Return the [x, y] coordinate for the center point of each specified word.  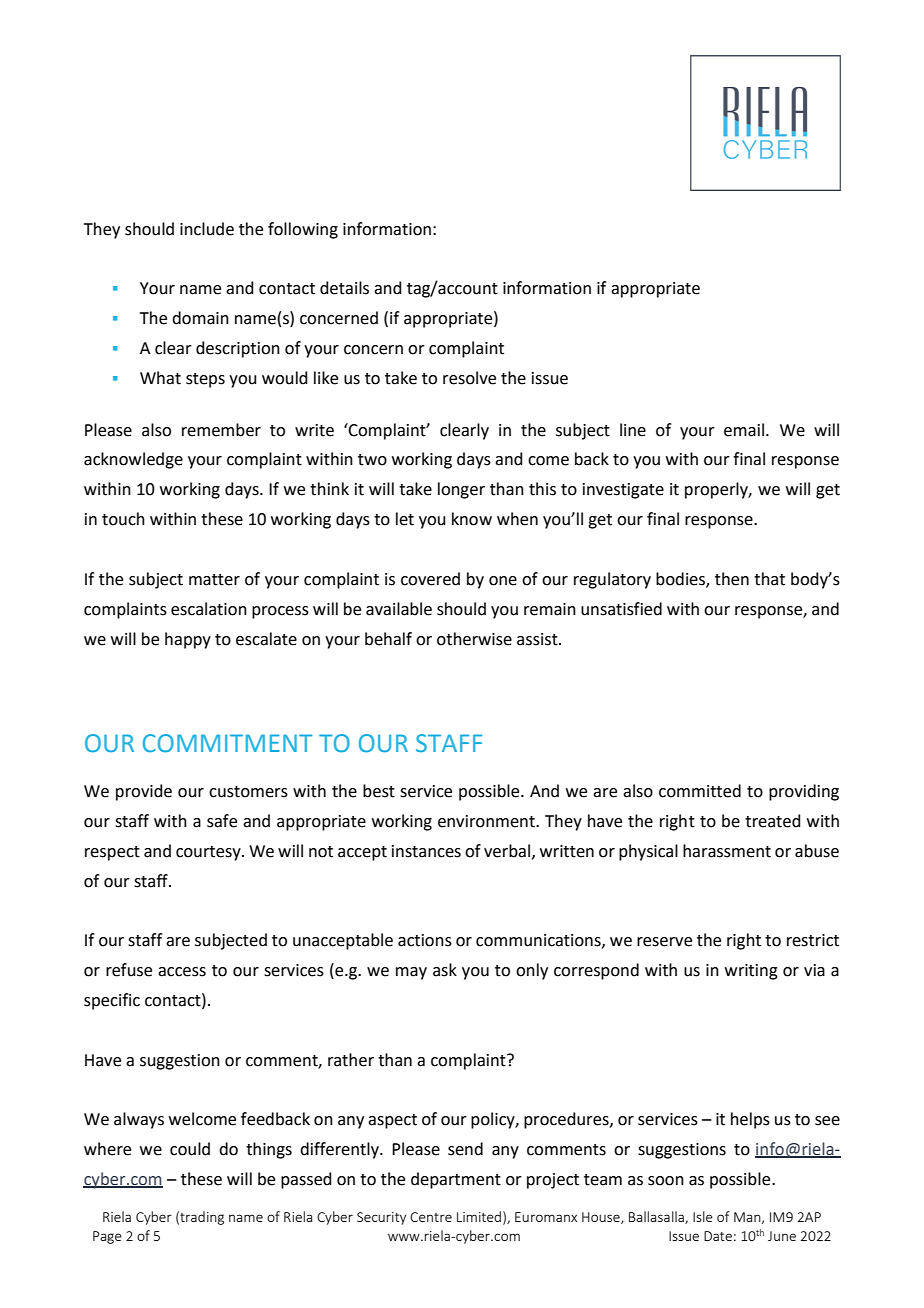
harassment [727, 851]
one [503, 581]
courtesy [209, 853]
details [344, 288]
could [190, 1149]
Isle [703, 1216]
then [732, 579]
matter [214, 580]
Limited [479, 1216]
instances [426, 851]
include [207, 229]
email [744, 430]
